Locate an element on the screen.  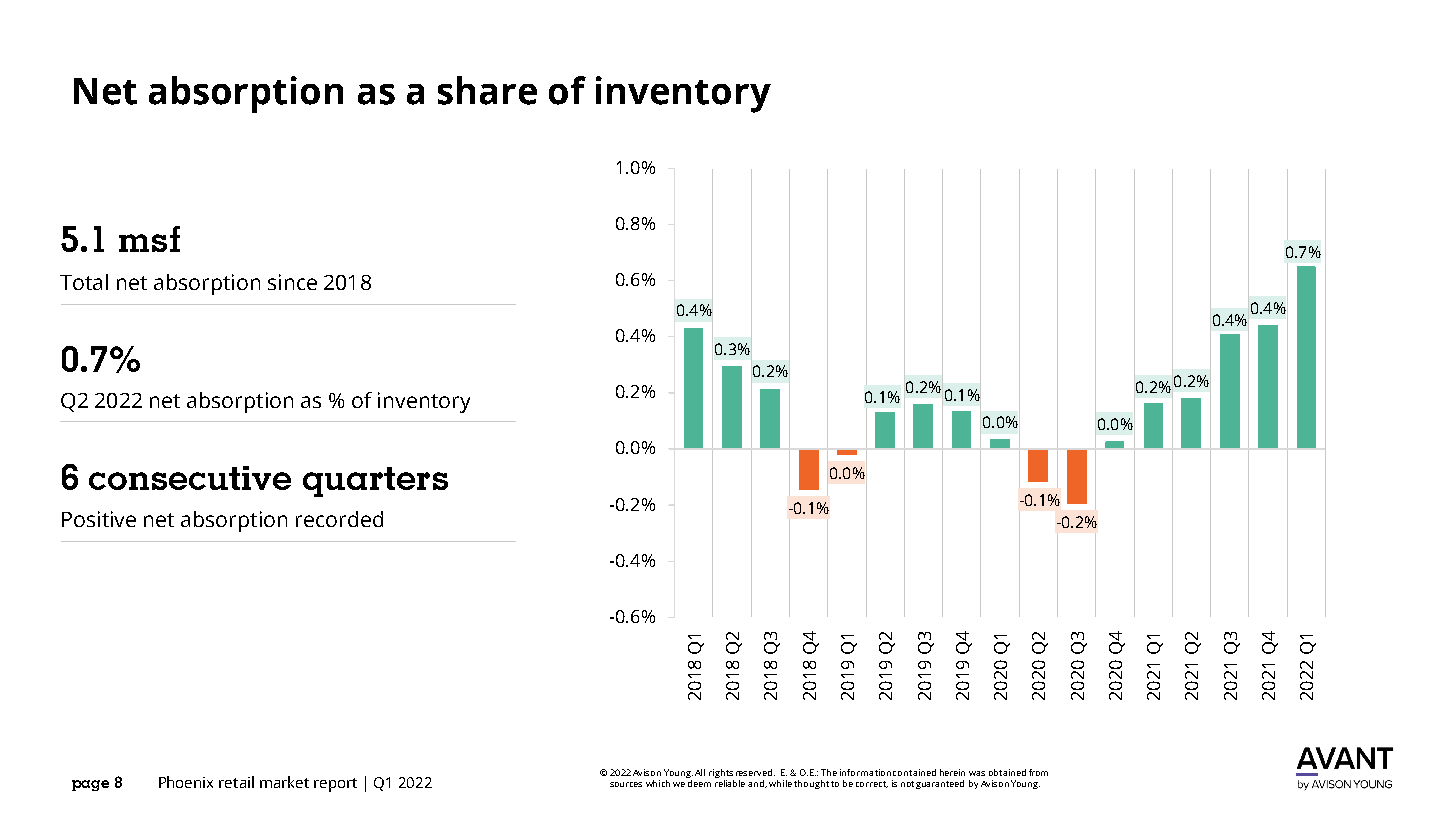
Phoenix is located at coordinates (186, 782).
